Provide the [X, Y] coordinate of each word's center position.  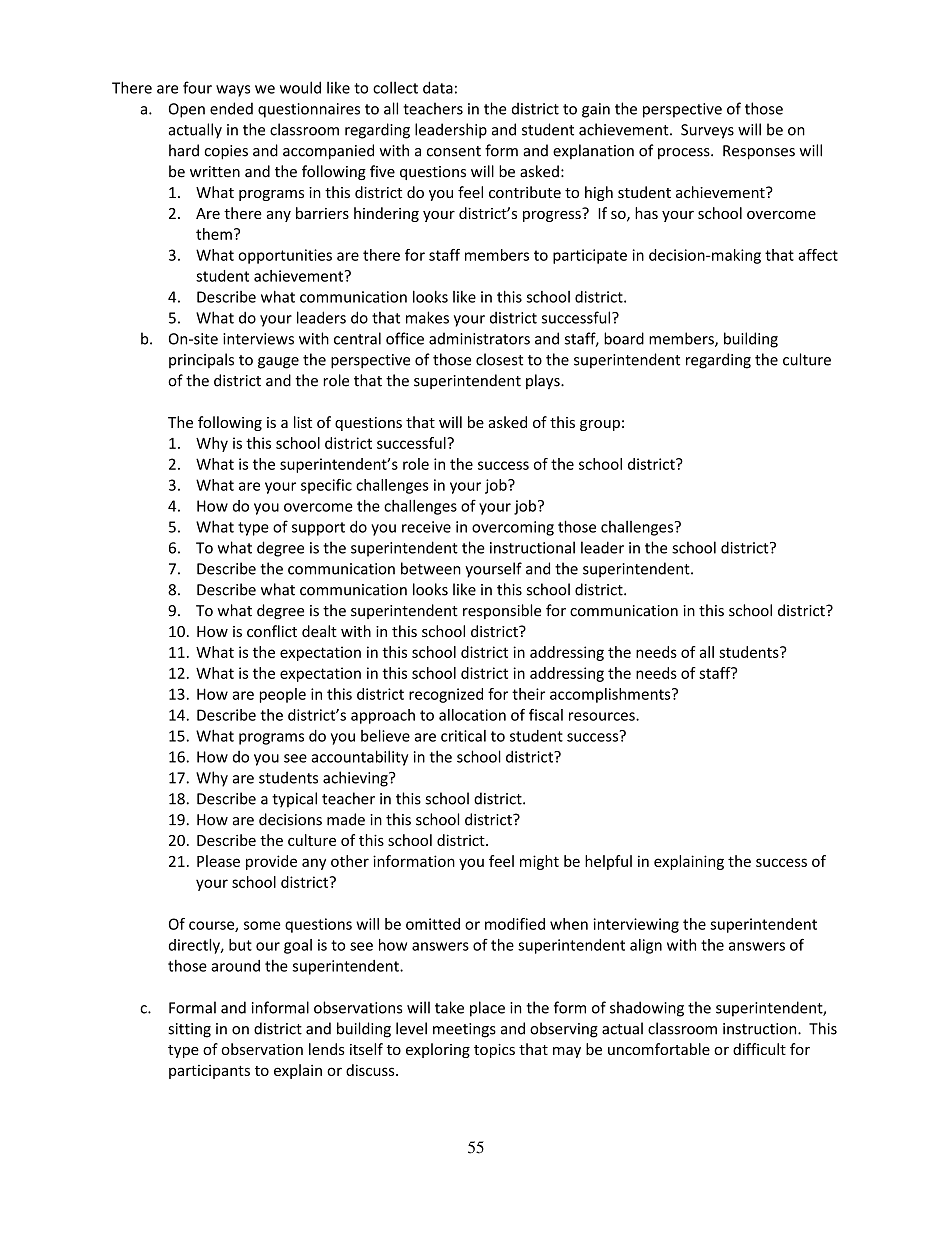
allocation [472, 715]
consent [454, 151]
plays [544, 381]
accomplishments [611, 695]
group [600, 425]
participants [209, 1072]
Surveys [707, 131]
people [283, 695]
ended [231, 108]
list [303, 422]
